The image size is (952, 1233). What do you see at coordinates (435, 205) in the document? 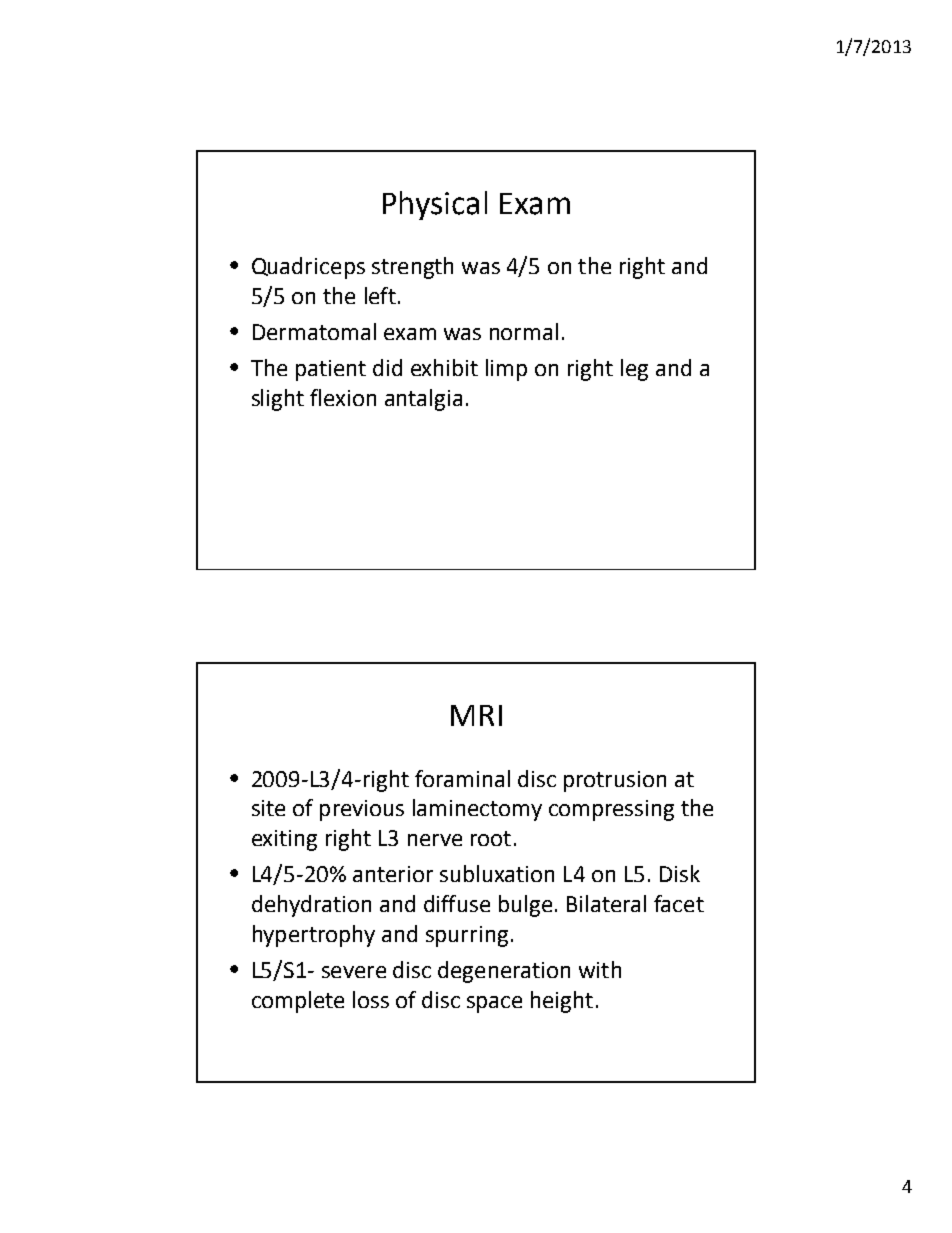
I see `Physical` at bounding box center [435, 205].
